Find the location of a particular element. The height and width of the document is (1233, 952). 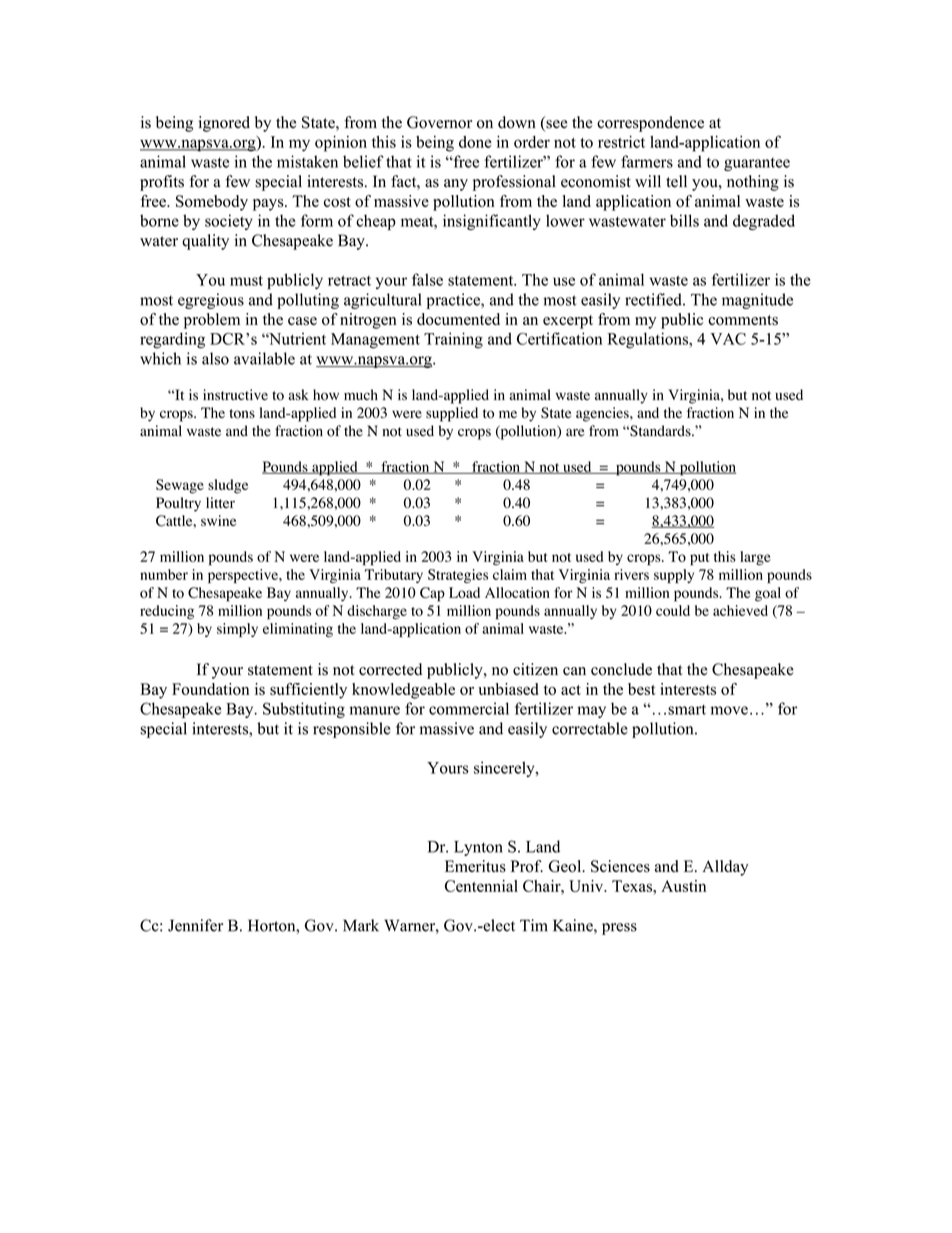

Strategies is located at coordinates (458, 576).
